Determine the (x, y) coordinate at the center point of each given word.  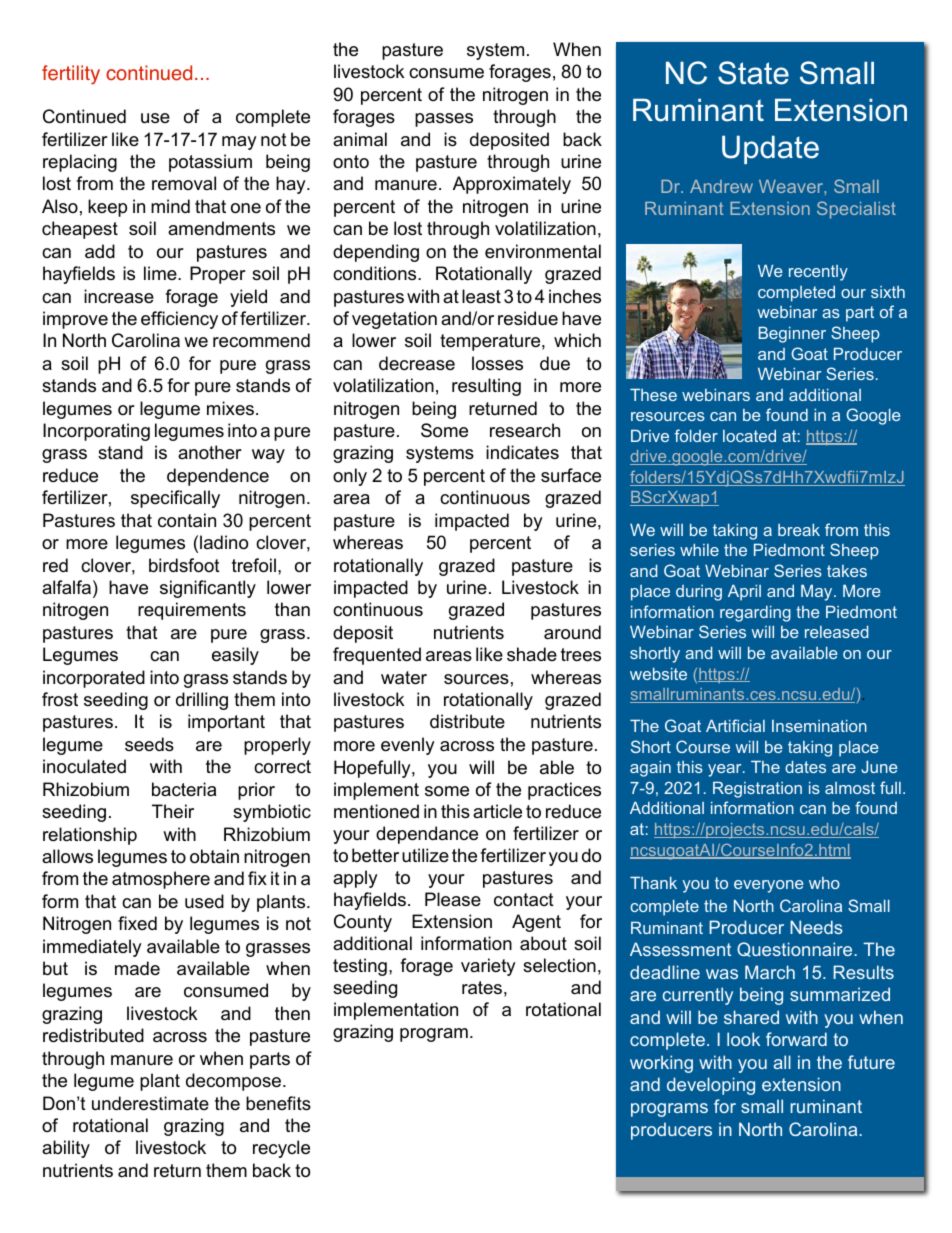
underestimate (150, 1103)
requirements (192, 611)
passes (444, 120)
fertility (71, 75)
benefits (278, 1103)
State (753, 73)
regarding (755, 614)
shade (532, 654)
